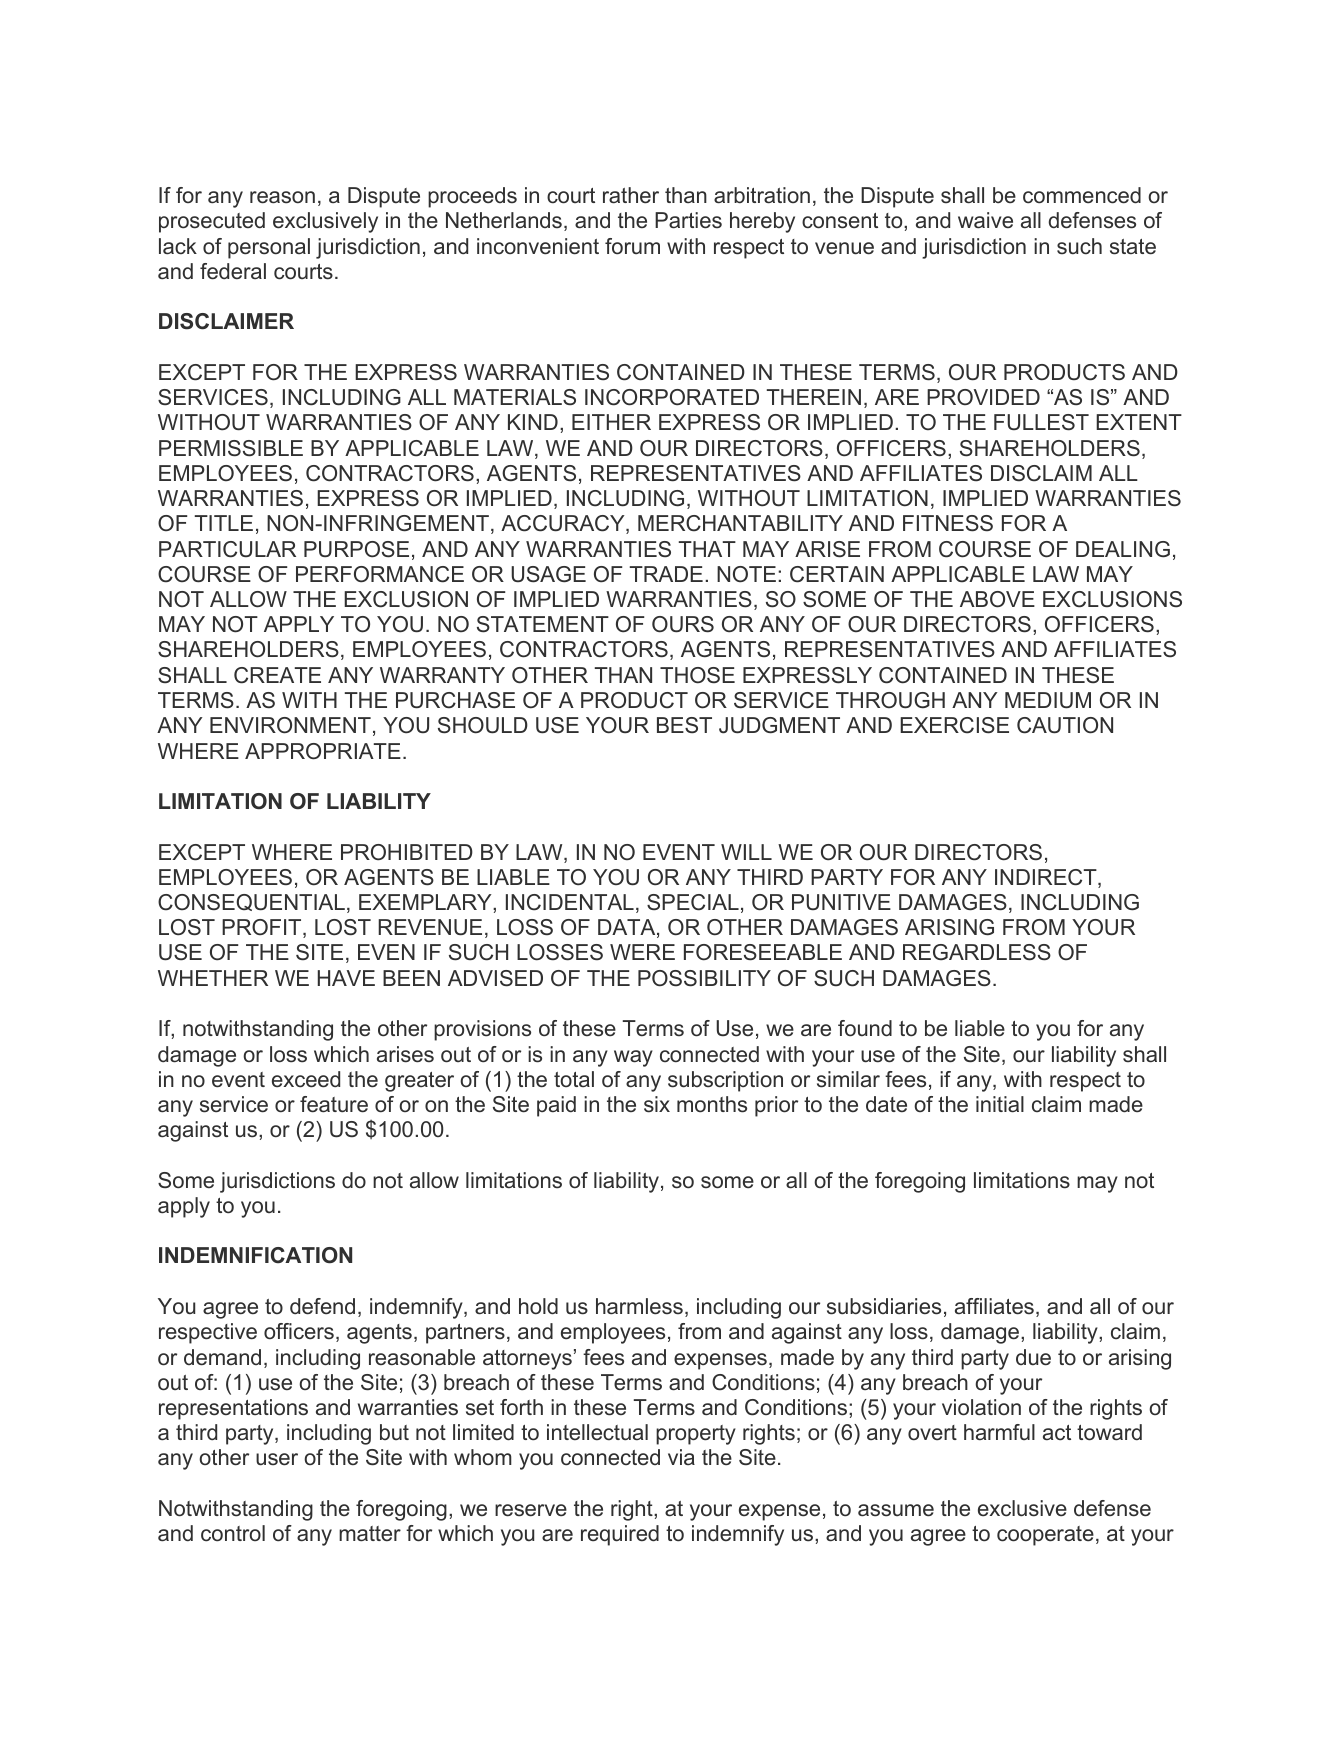  Describe the element at coordinates (251, 902) in the screenshot. I see `CONSEQUENTIAL` at that location.
